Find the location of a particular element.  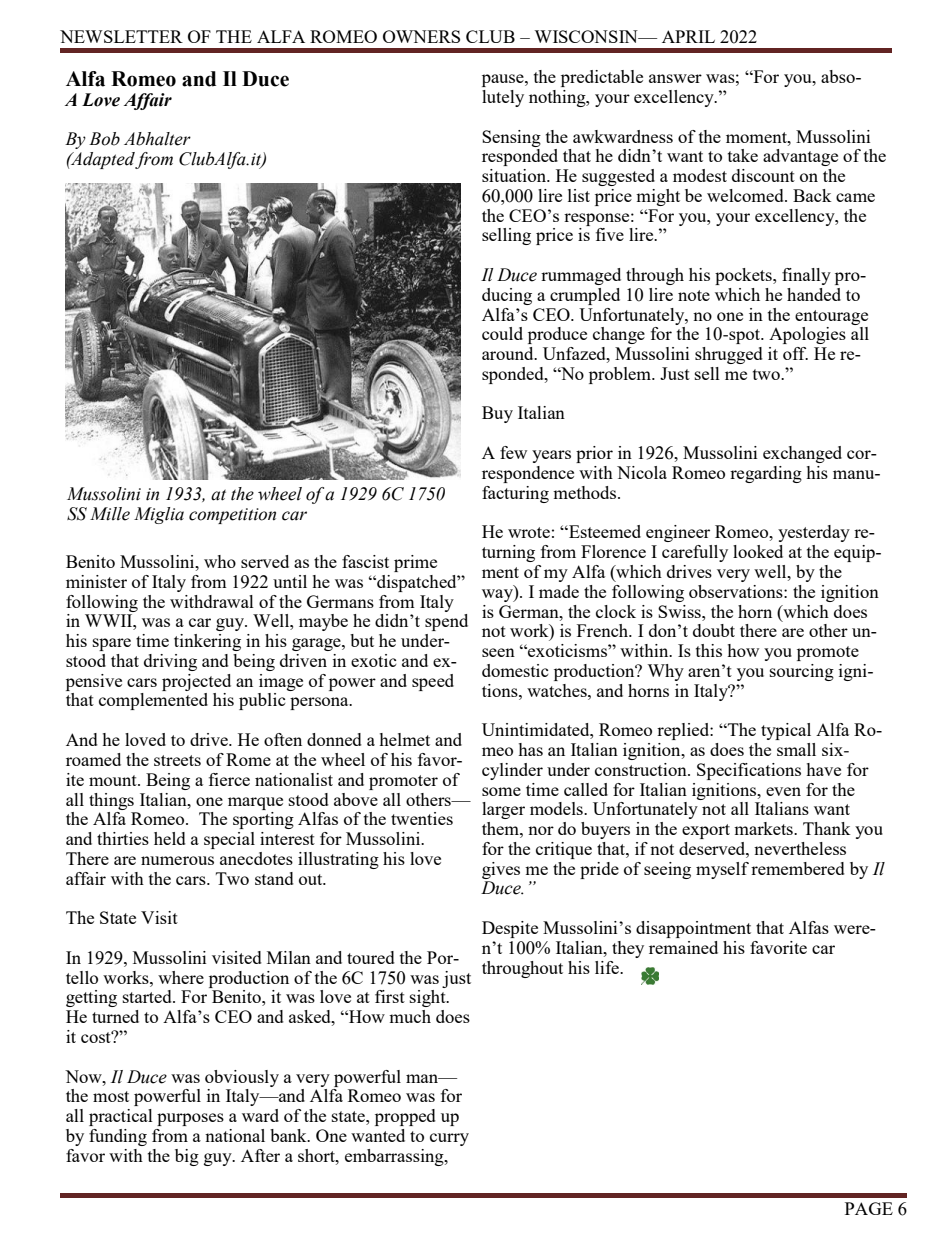

APRIL is located at coordinates (688, 36).
